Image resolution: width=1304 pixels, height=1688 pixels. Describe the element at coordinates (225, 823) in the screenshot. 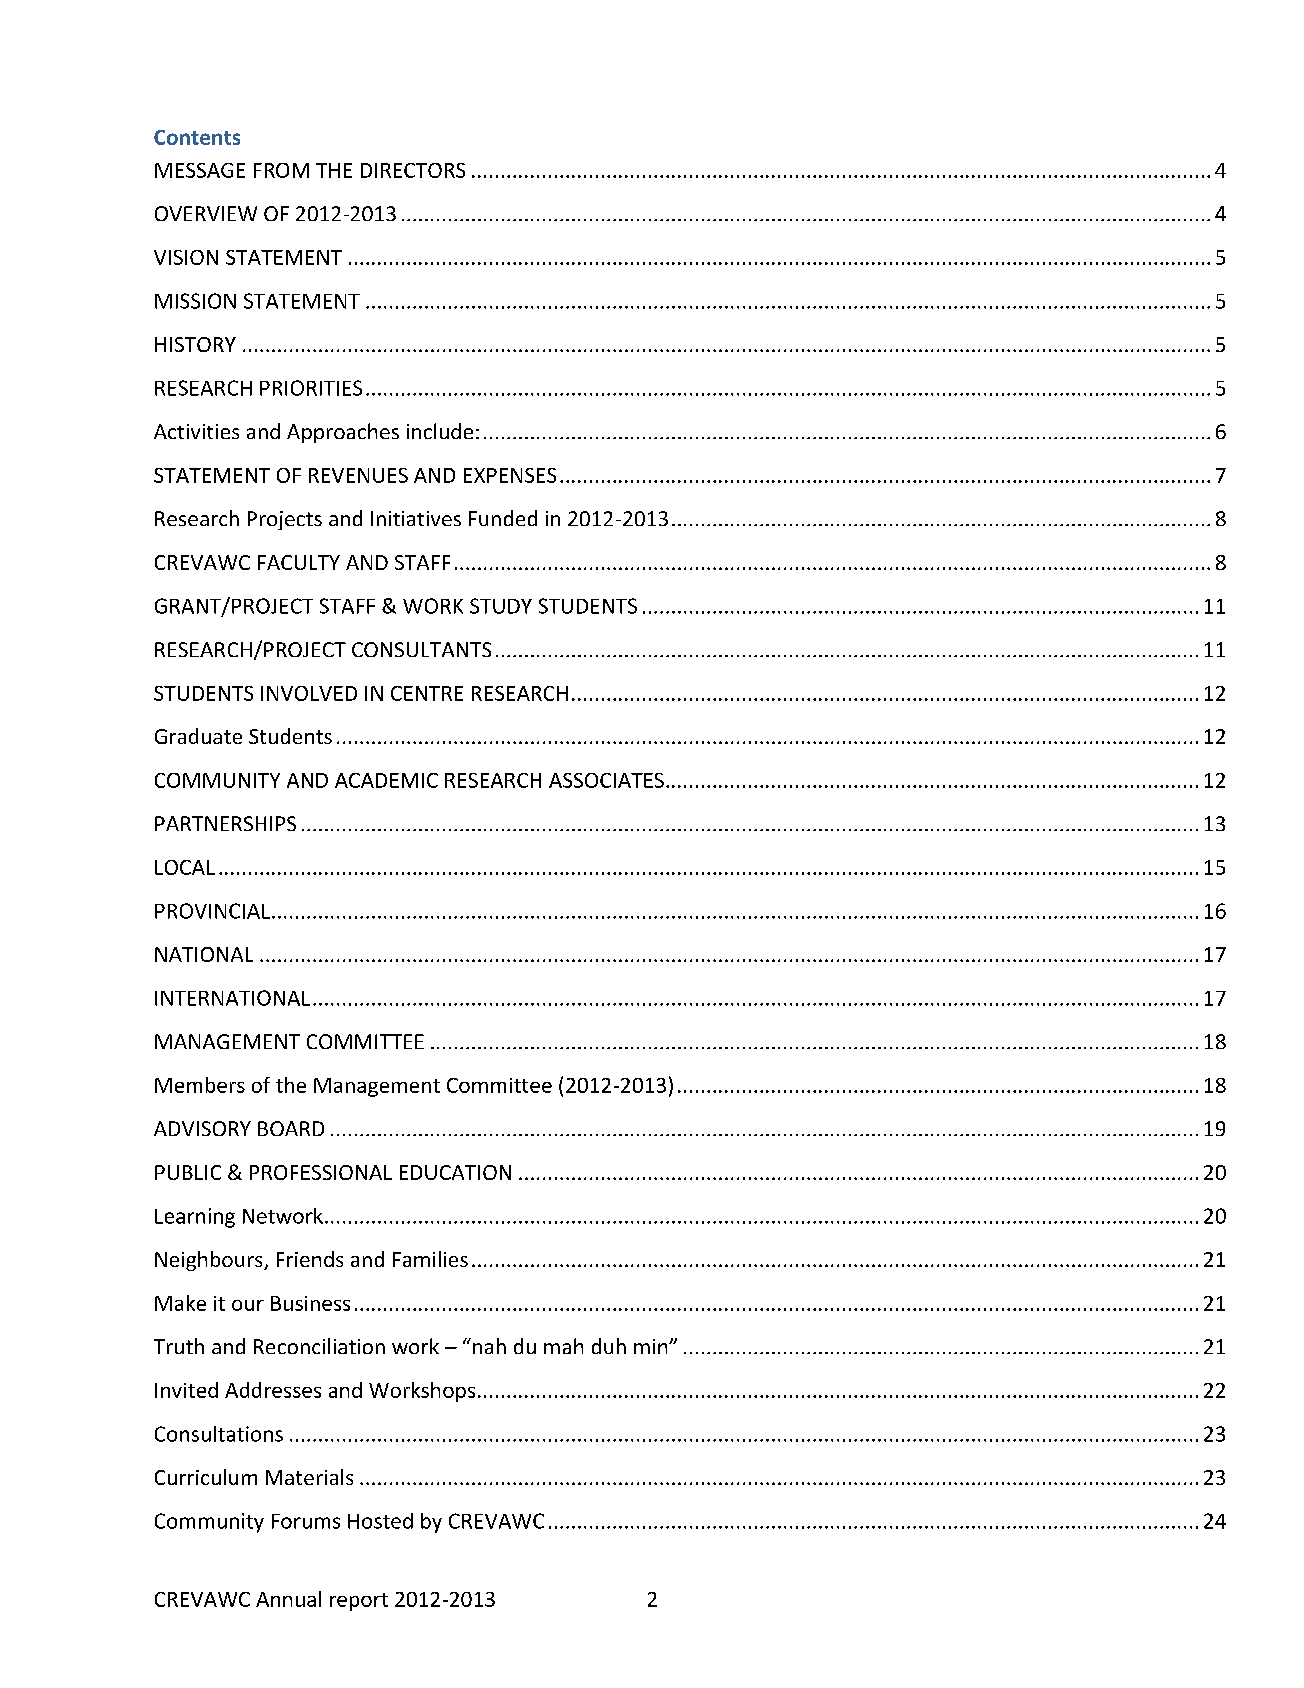

I see `PARTNERSHIPS` at that location.
